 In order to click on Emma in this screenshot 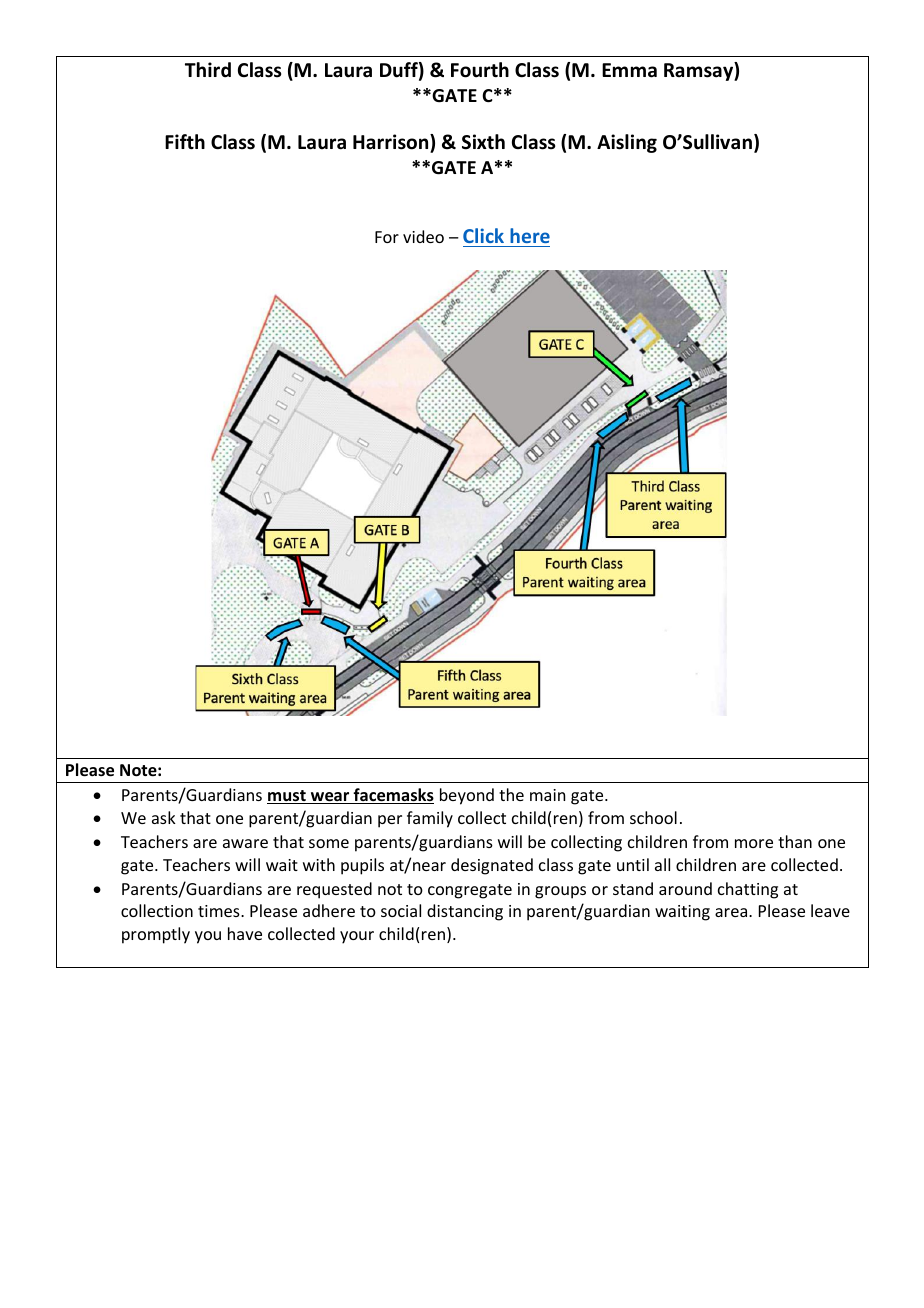, I will do `click(629, 70)`.
